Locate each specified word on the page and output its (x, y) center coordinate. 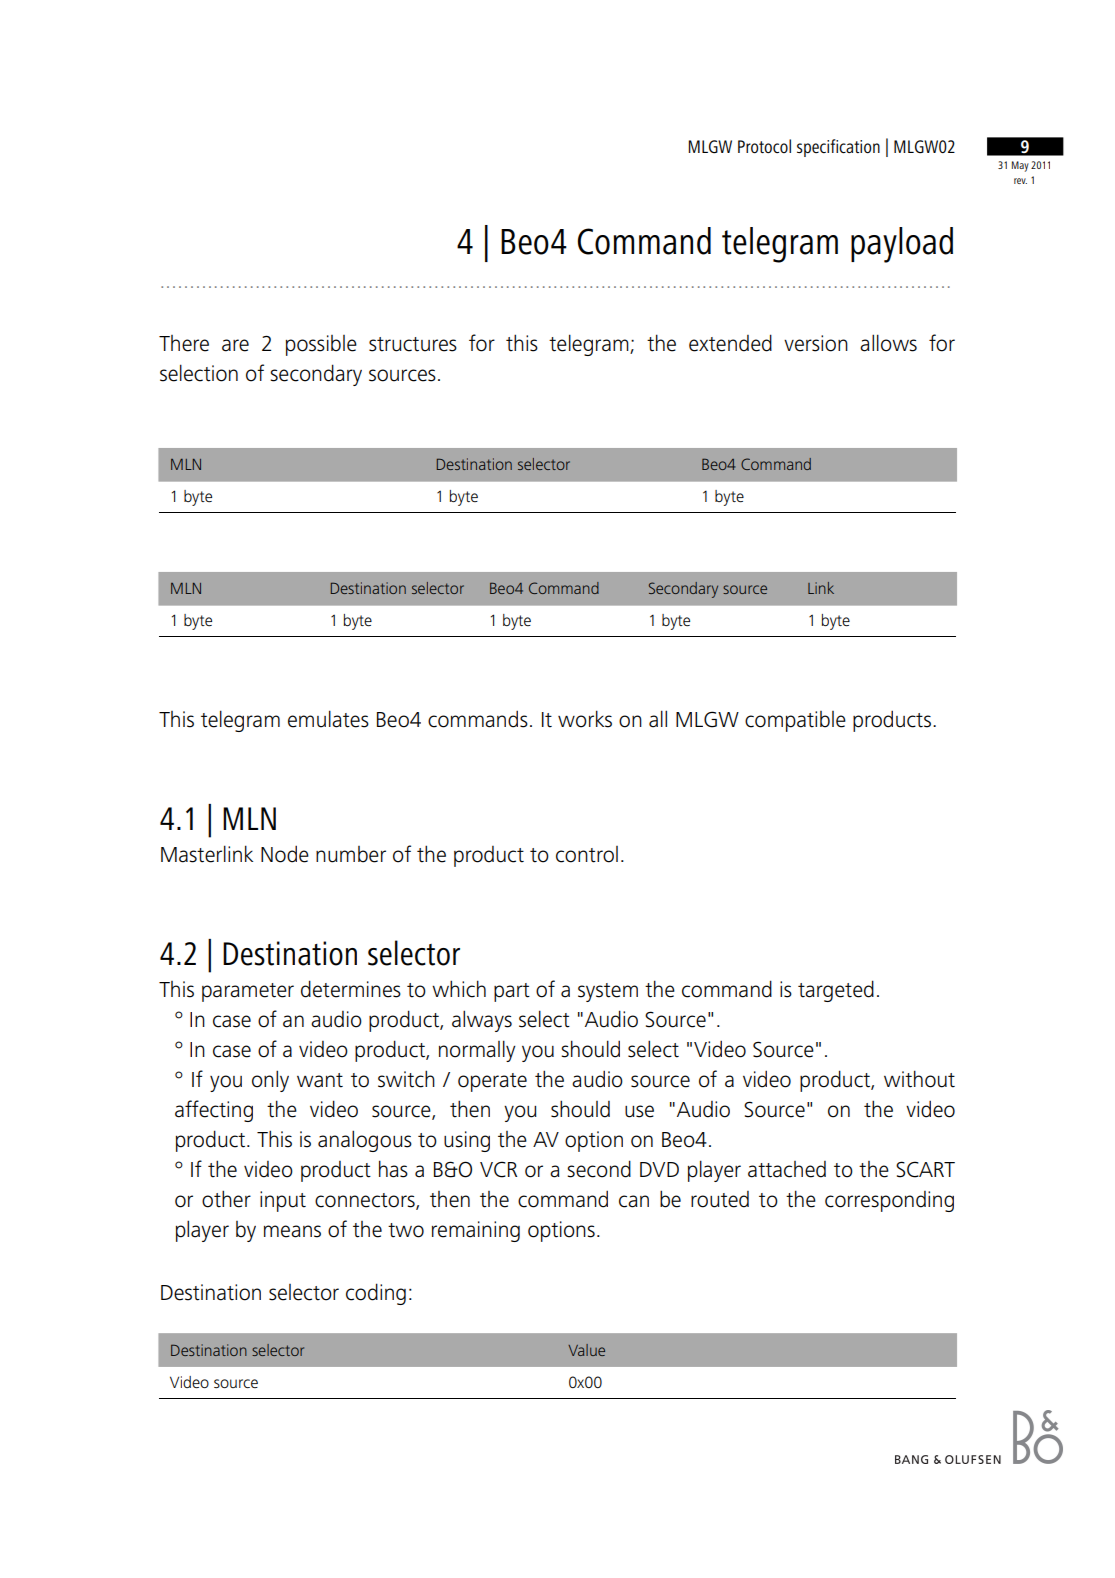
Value (586, 1350)
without (919, 1079)
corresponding (889, 1201)
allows (888, 343)
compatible (795, 721)
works (585, 719)
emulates (328, 719)
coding (376, 1294)
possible (321, 345)
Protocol (764, 146)
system (608, 992)
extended (730, 343)
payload (902, 245)
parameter (248, 992)
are (235, 345)
